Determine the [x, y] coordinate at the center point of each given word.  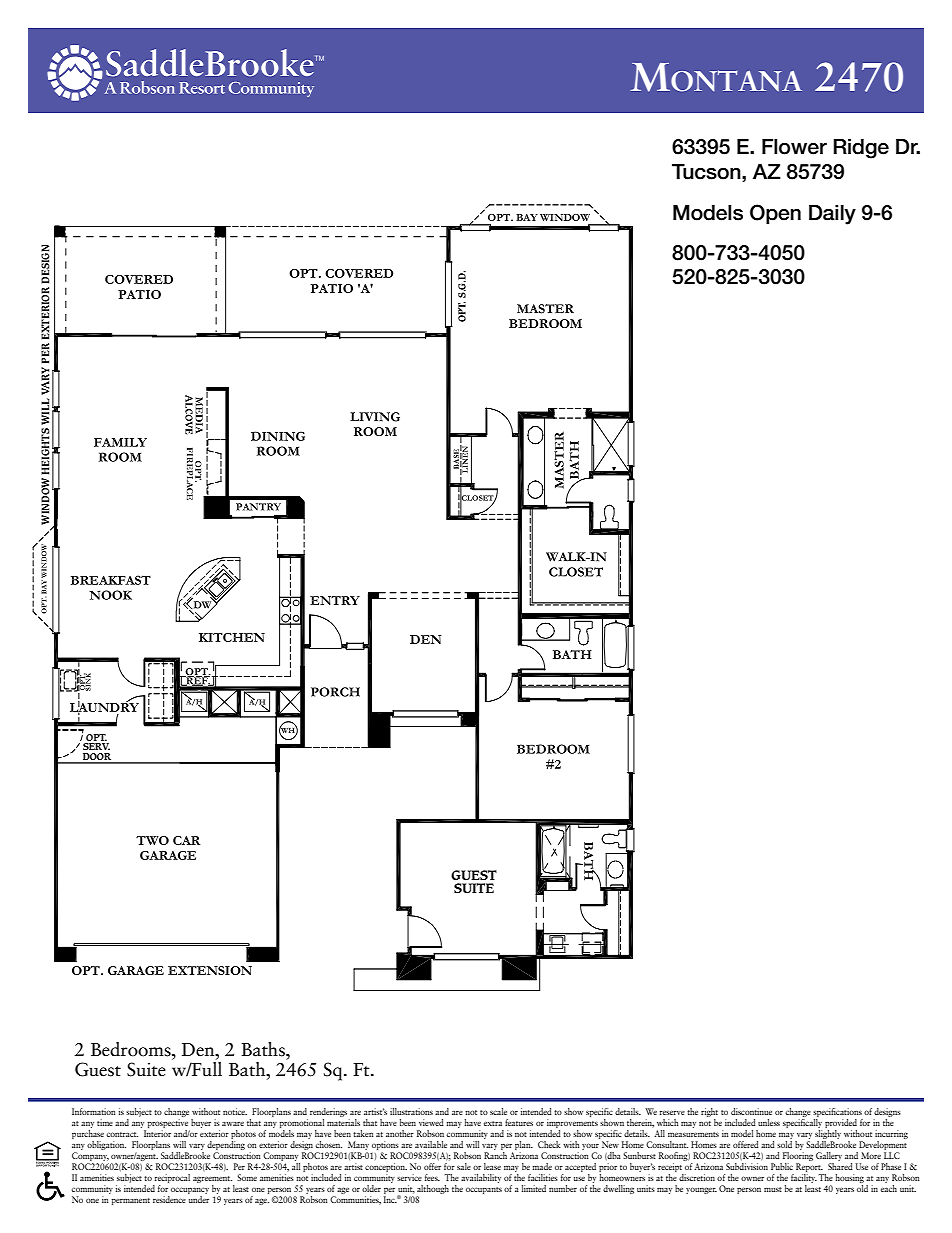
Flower [794, 147]
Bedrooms [132, 1049]
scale [498, 1111]
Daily [832, 215]
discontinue [751, 1111]
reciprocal [172, 1178]
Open [775, 214]
